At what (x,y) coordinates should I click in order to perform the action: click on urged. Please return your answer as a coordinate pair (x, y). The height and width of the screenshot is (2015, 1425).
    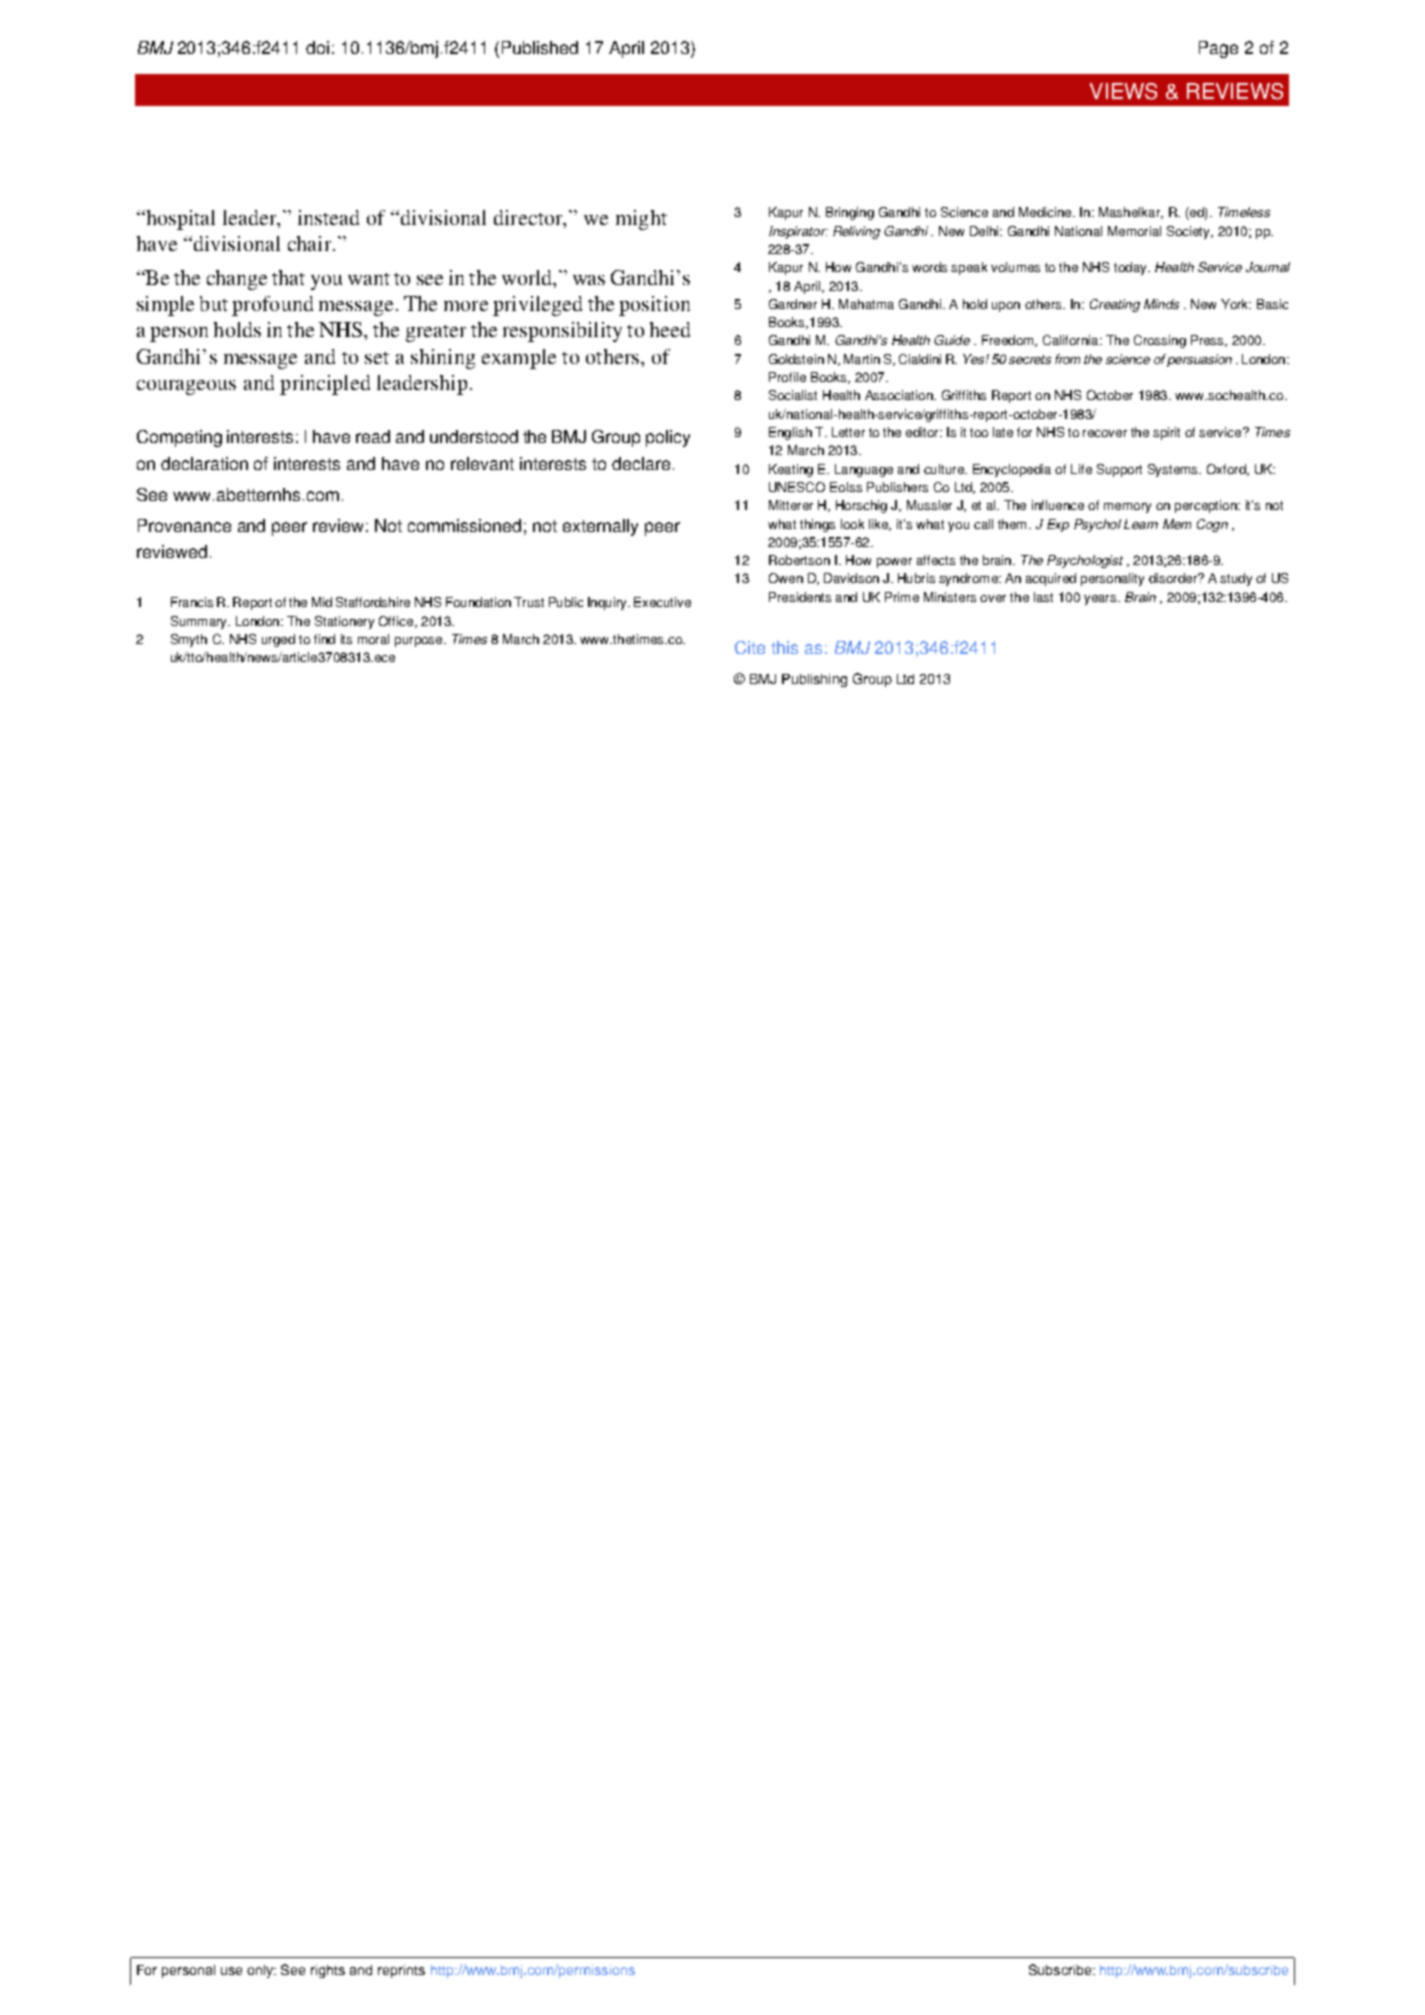
    Looking at the image, I should click on (278, 640).
